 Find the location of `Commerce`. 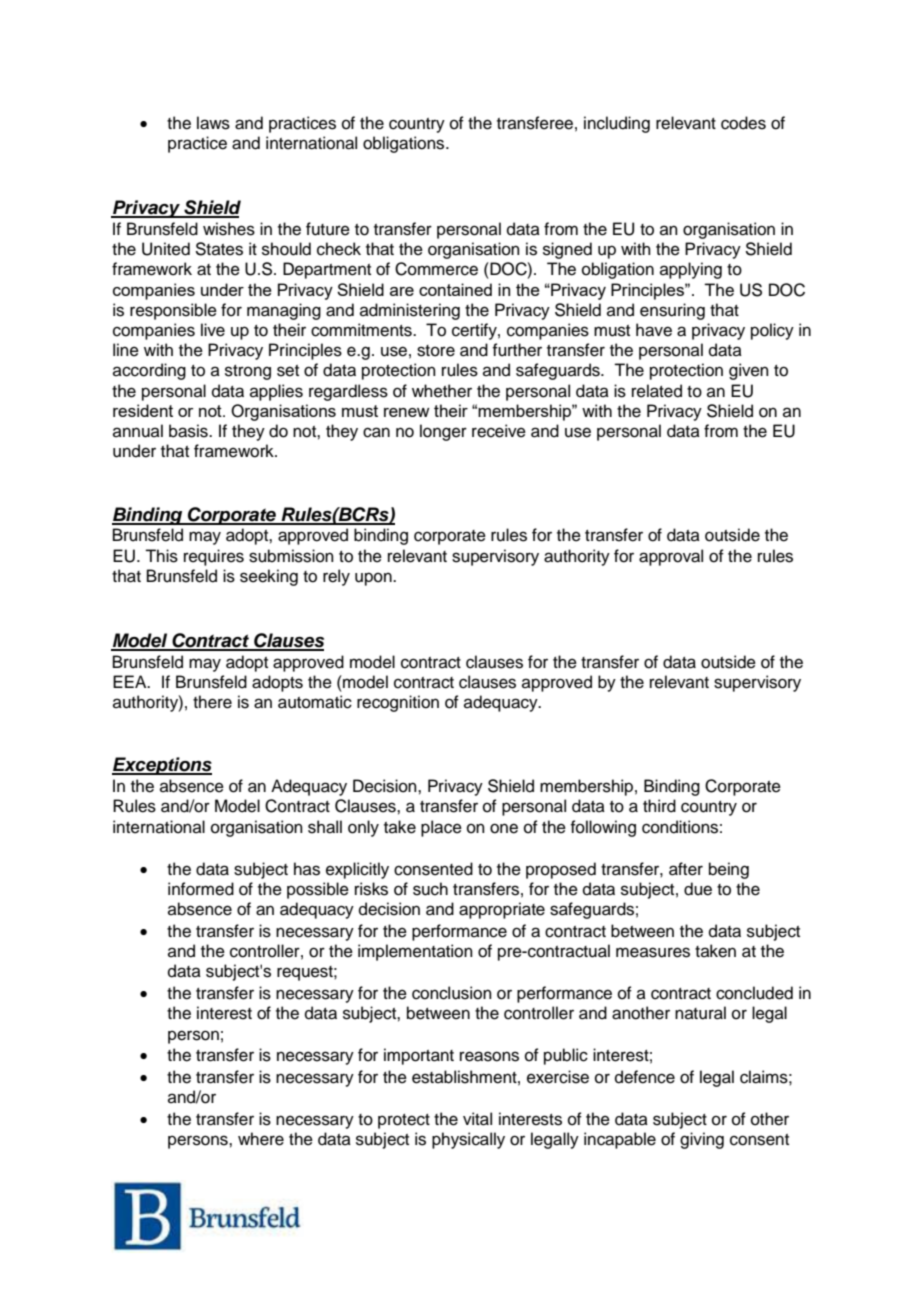

Commerce is located at coordinates (436, 269).
